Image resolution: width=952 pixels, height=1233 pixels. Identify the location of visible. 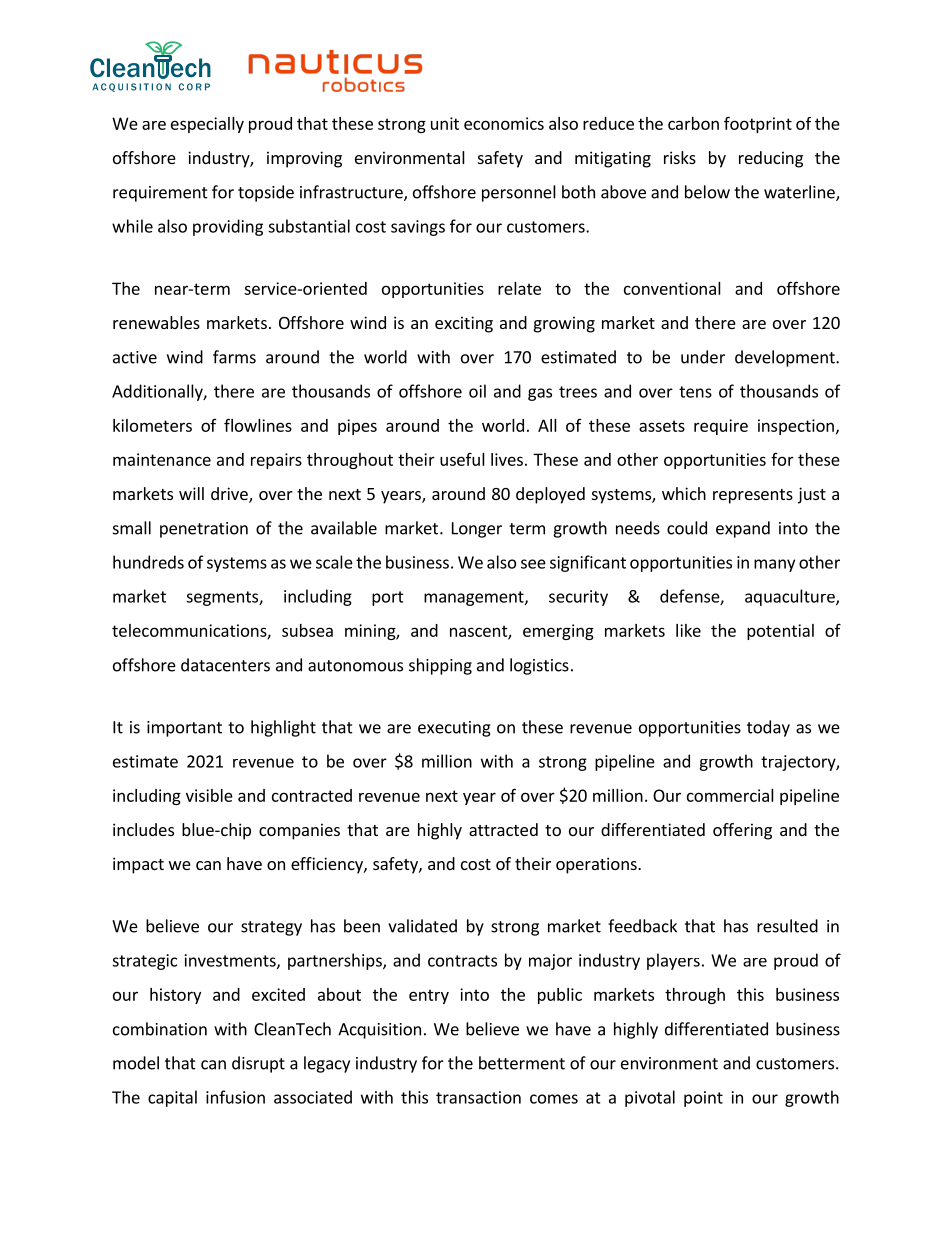
(209, 795).
